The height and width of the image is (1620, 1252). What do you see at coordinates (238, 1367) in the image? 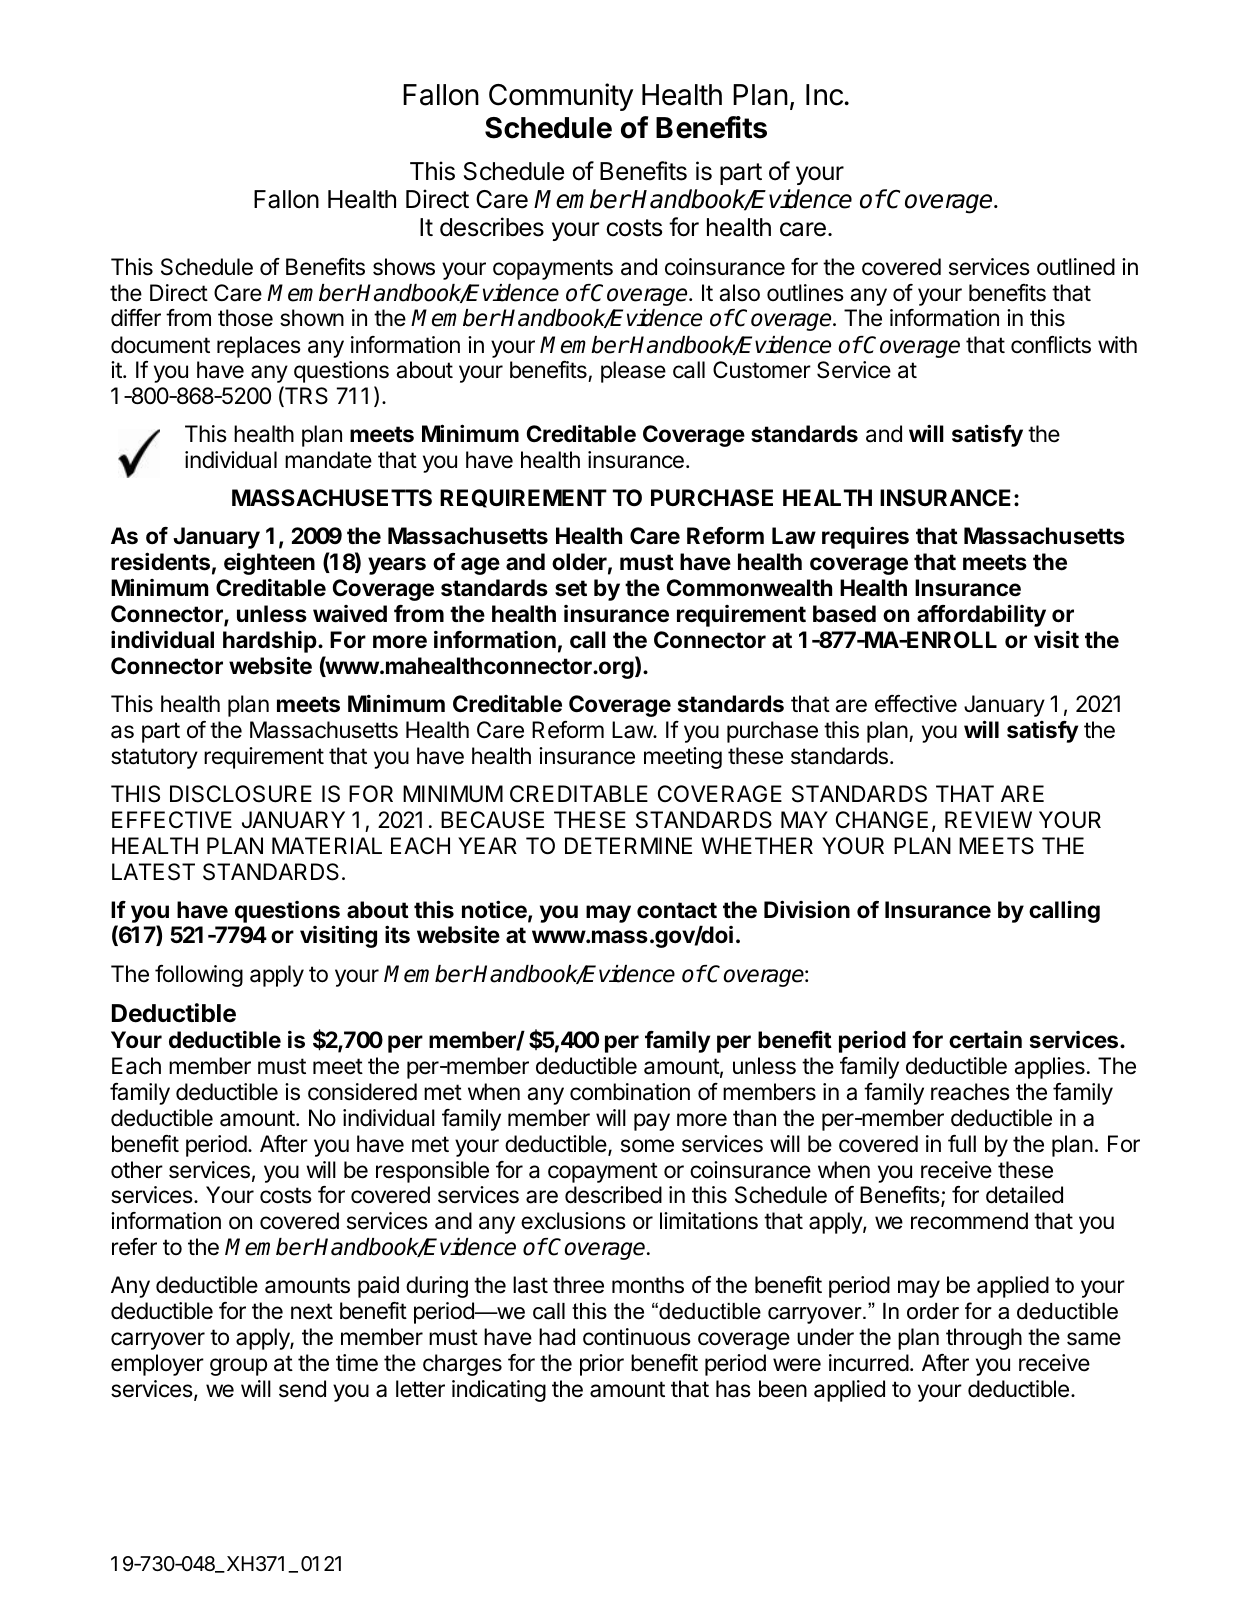
I see `group` at bounding box center [238, 1367].
